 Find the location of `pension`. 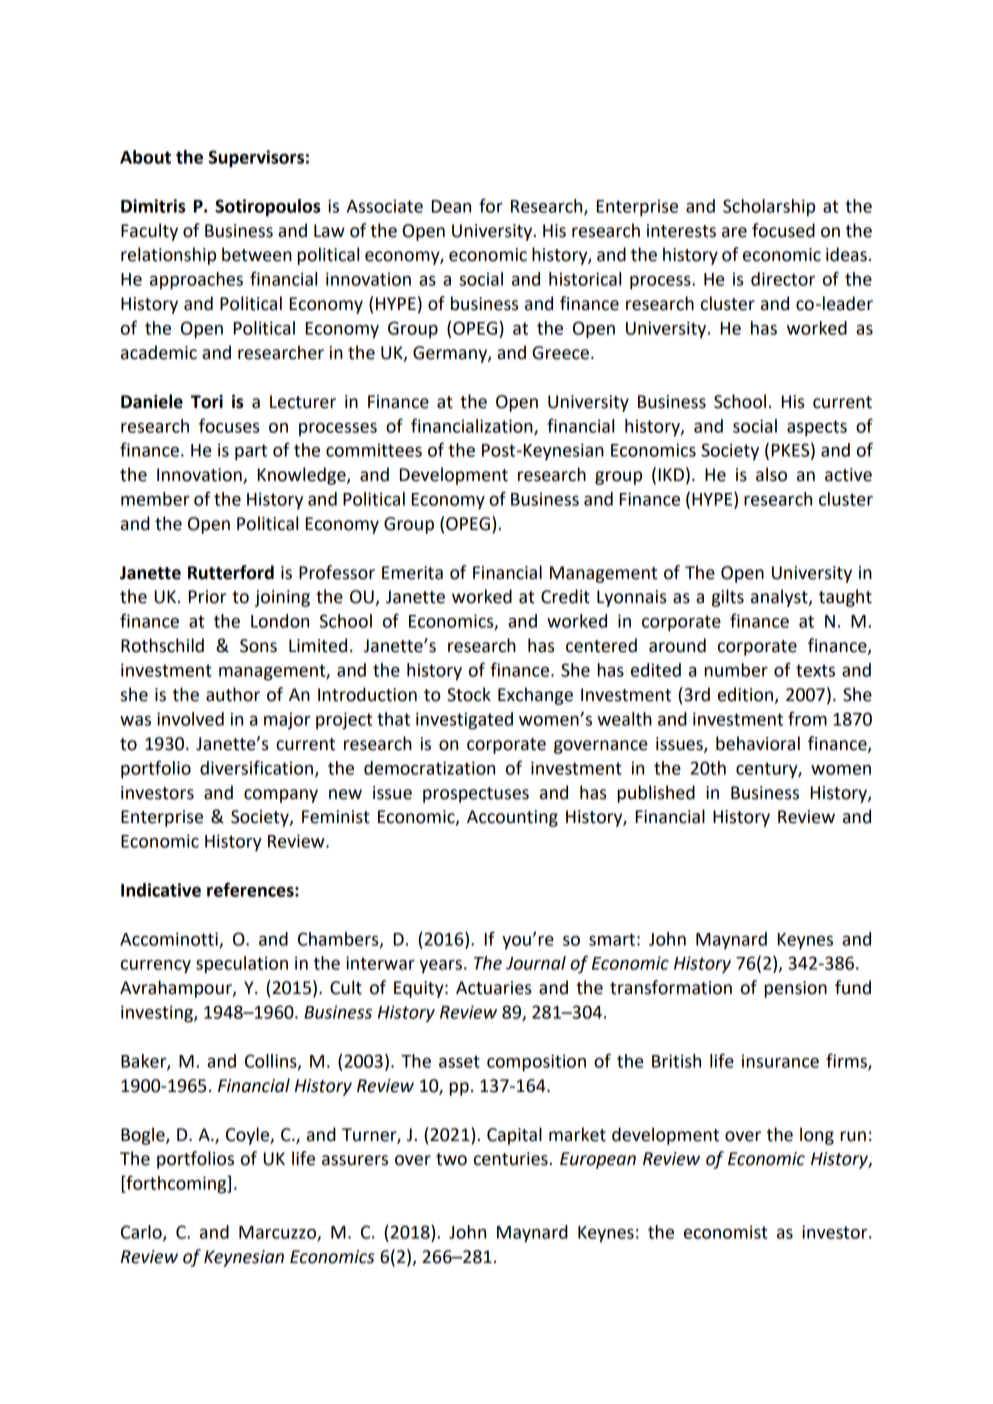

pension is located at coordinates (796, 989).
